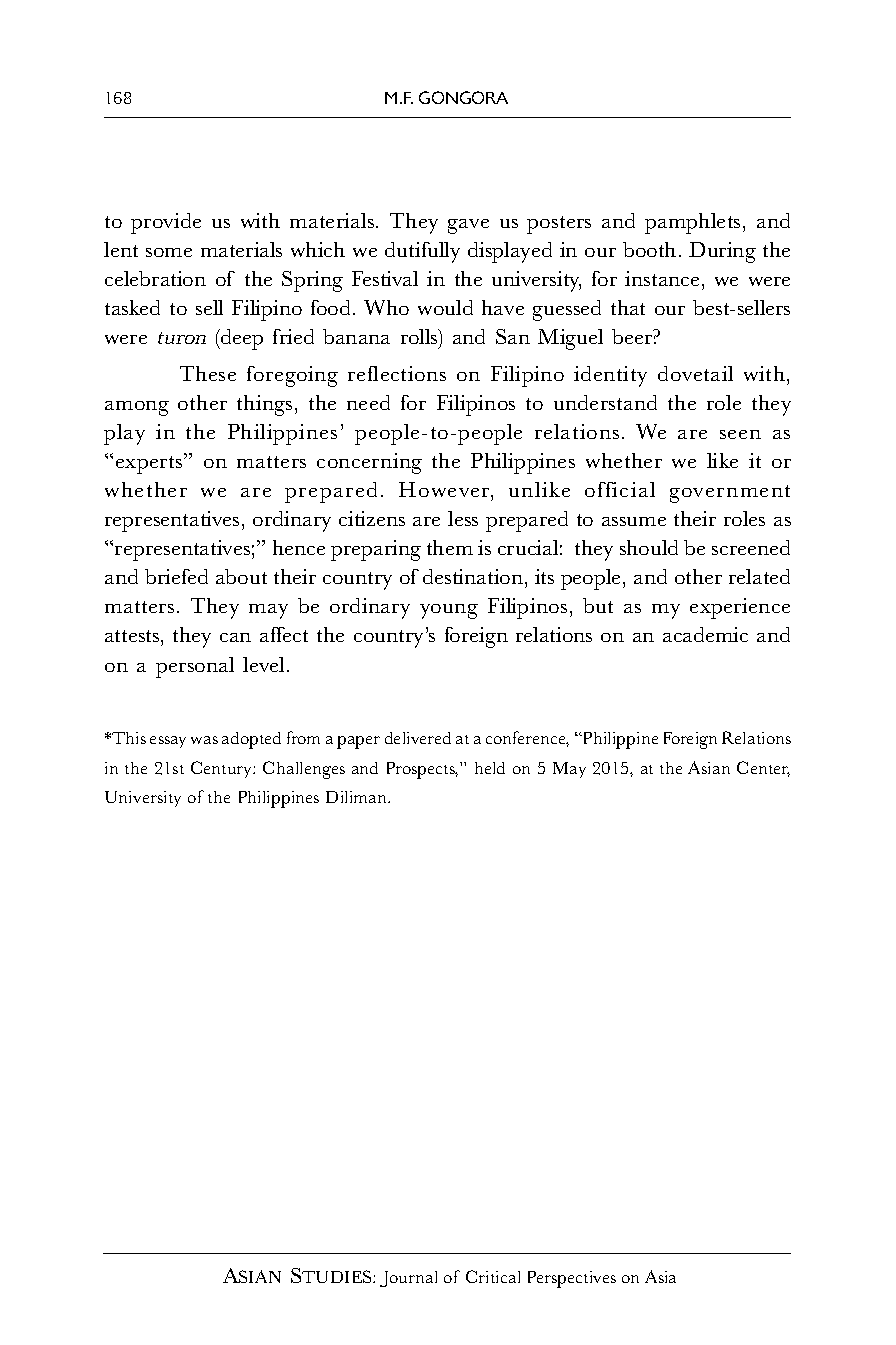  Describe the element at coordinates (169, 252) in the page. I see `some` at that location.
